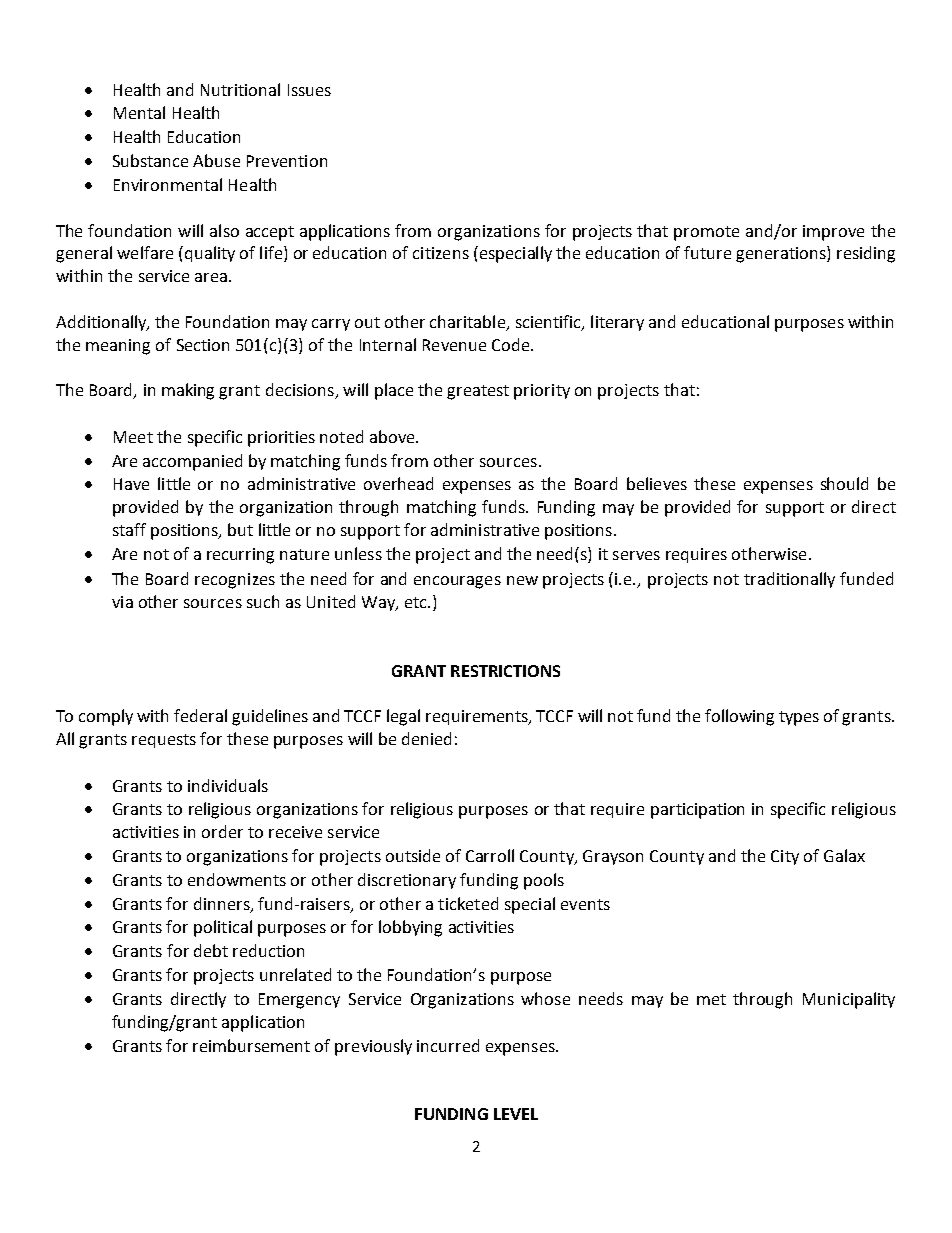  I want to click on Issues, so click(309, 90).
